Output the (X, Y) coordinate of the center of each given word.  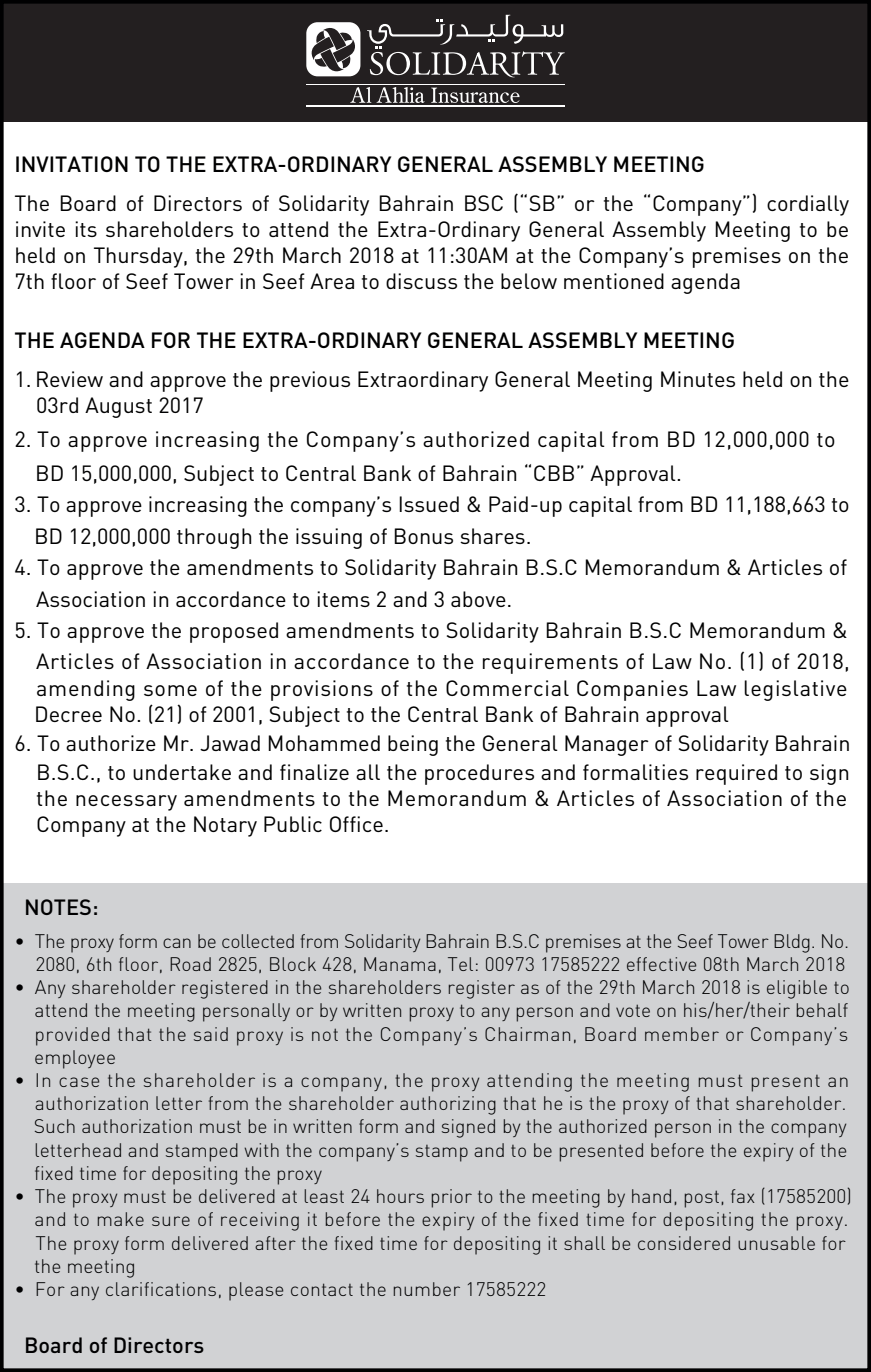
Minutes (698, 379)
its (86, 229)
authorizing (448, 1105)
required (736, 774)
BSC (484, 203)
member (682, 1034)
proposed (234, 632)
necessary (126, 803)
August (118, 407)
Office (356, 824)
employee (75, 1059)
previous (310, 381)
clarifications (161, 1289)
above (478, 599)
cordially (808, 205)
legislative (795, 690)
